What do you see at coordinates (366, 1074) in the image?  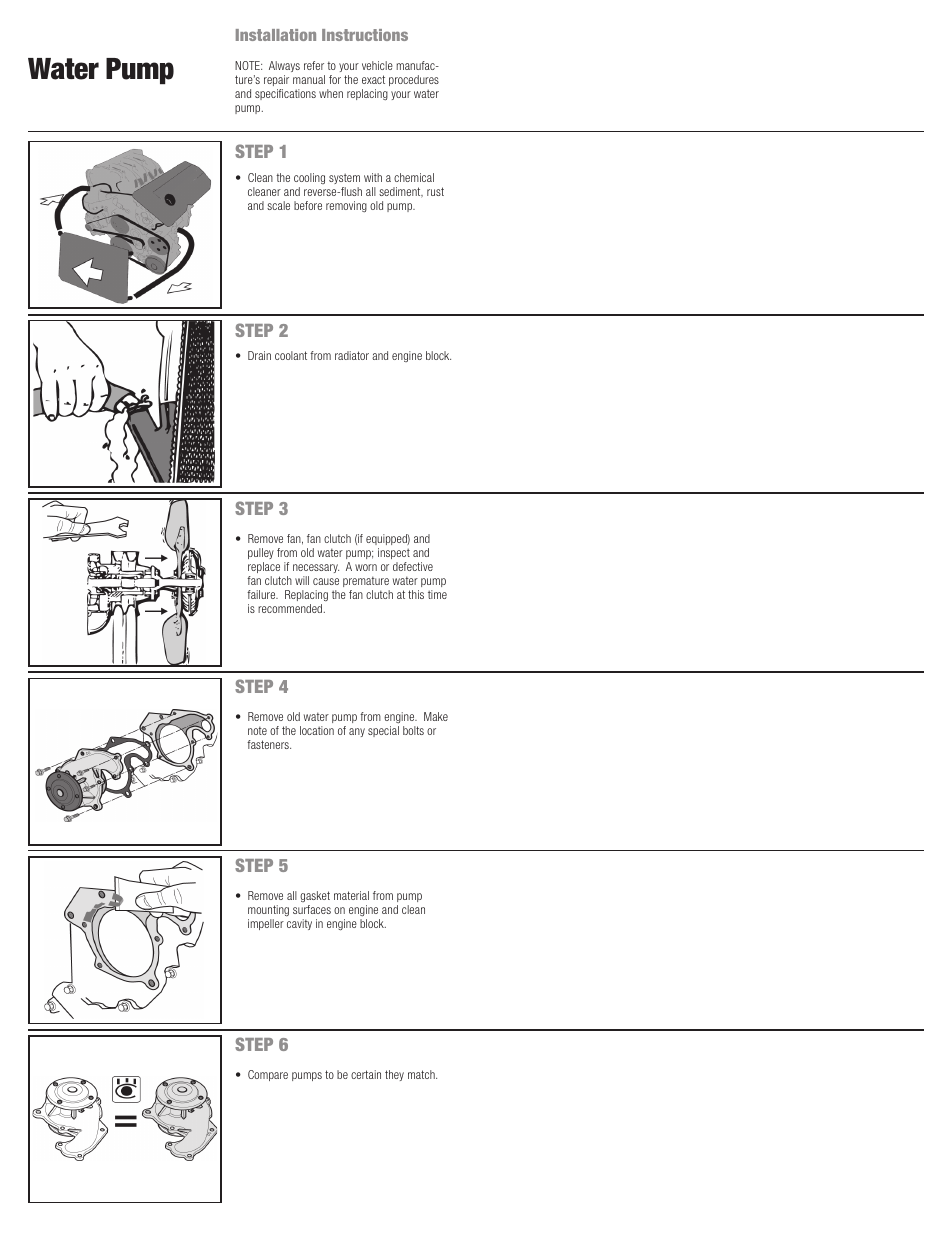 I see `certain` at bounding box center [366, 1074].
